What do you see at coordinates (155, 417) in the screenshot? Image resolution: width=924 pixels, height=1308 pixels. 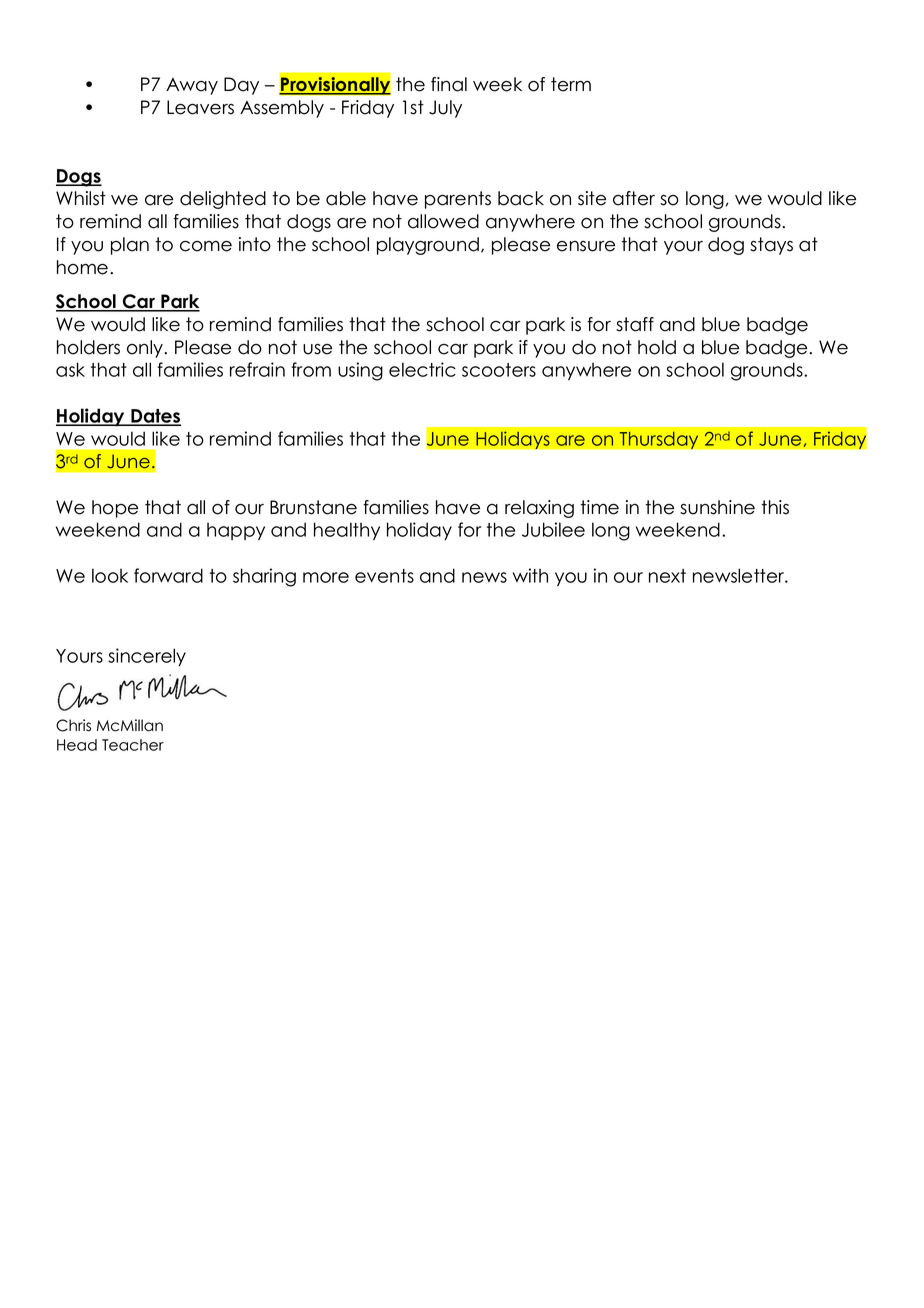 I see `Dates` at bounding box center [155, 417].
